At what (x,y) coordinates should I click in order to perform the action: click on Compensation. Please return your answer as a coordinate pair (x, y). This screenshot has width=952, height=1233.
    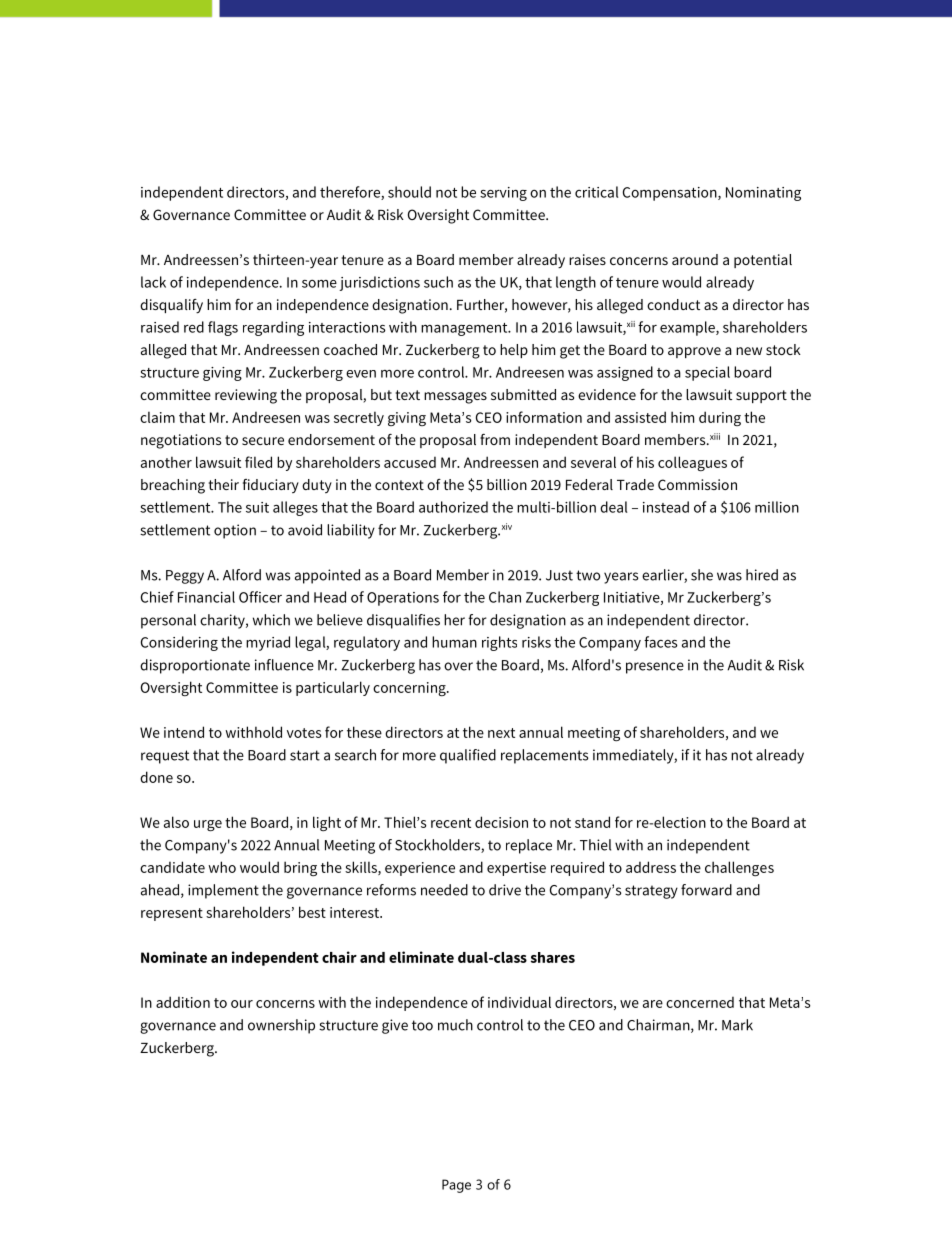
    Looking at the image, I should click on (671, 194).
